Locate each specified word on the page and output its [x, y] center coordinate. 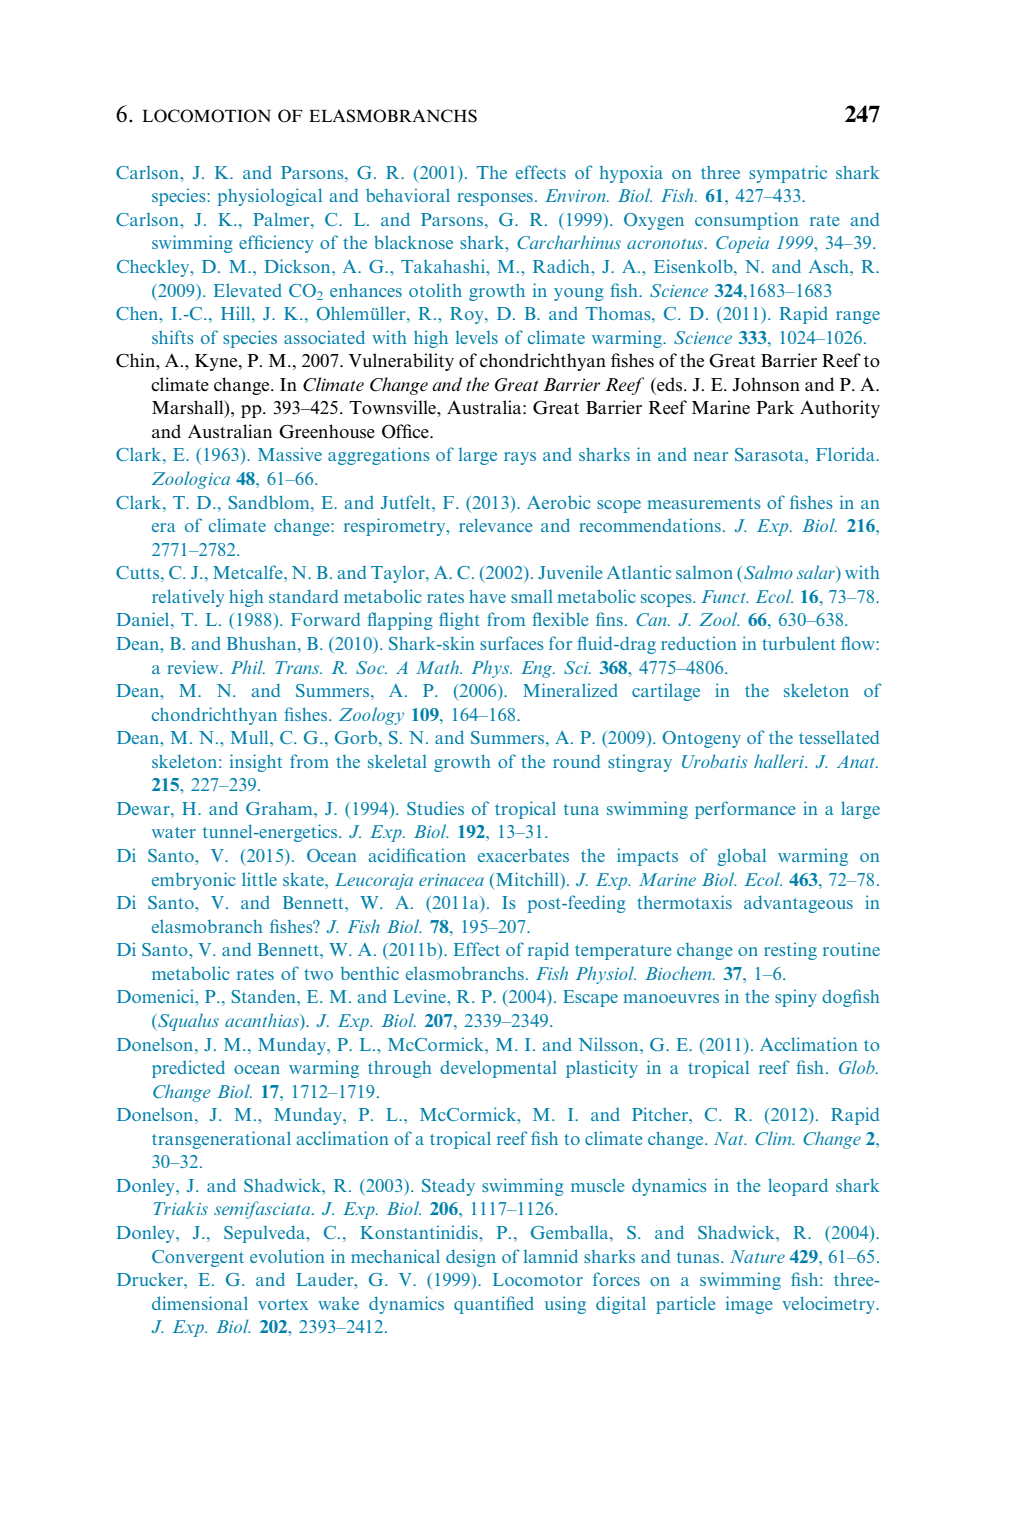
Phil [248, 667]
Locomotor [538, 1279]
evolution [287, 1256]
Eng [538, 669]
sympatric [788, 174]
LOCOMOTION [206, 116]
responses [495, 199]
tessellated [839, 737]
